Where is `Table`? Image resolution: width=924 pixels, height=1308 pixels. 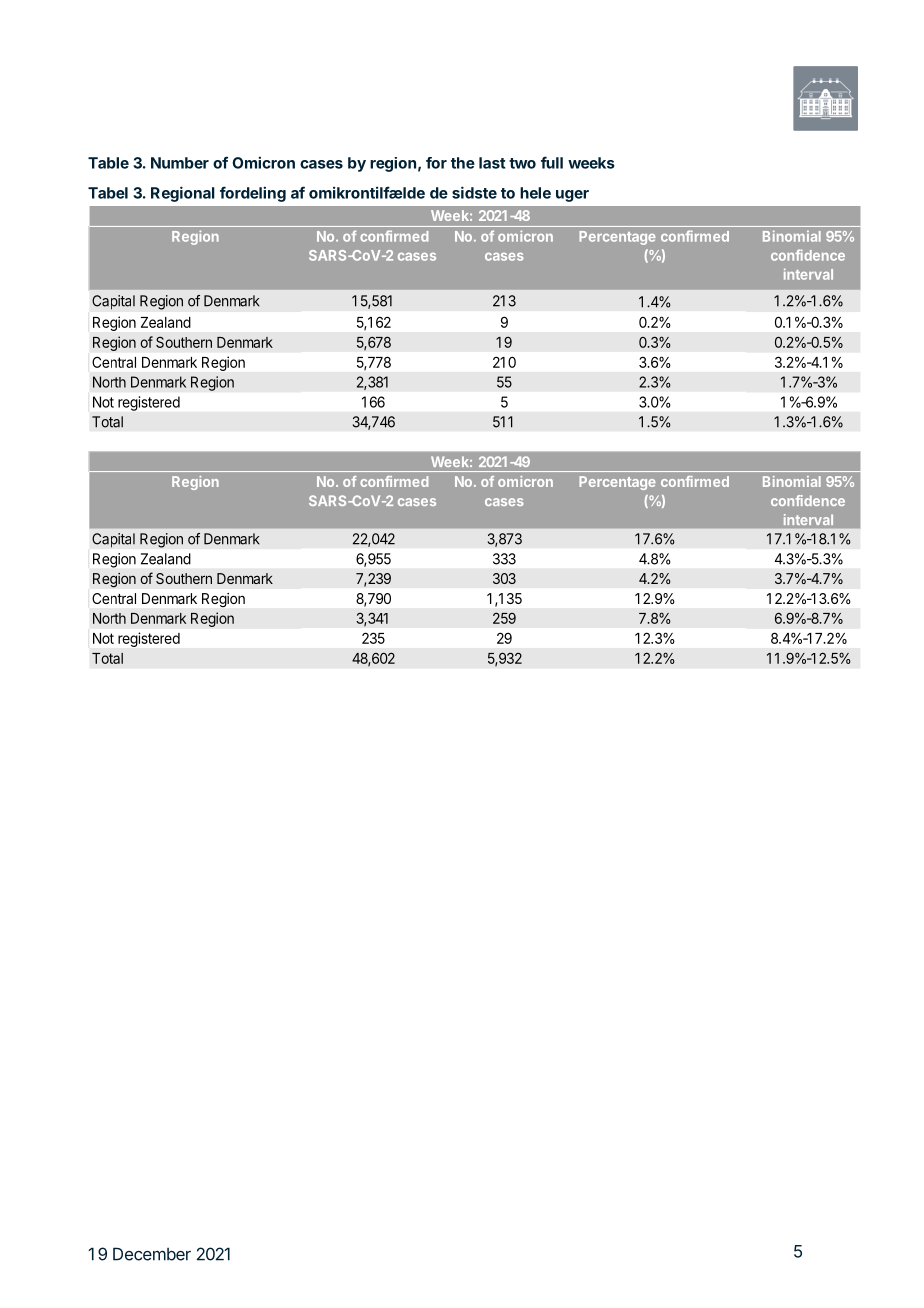 Table is located at coordinates (108, 163).
